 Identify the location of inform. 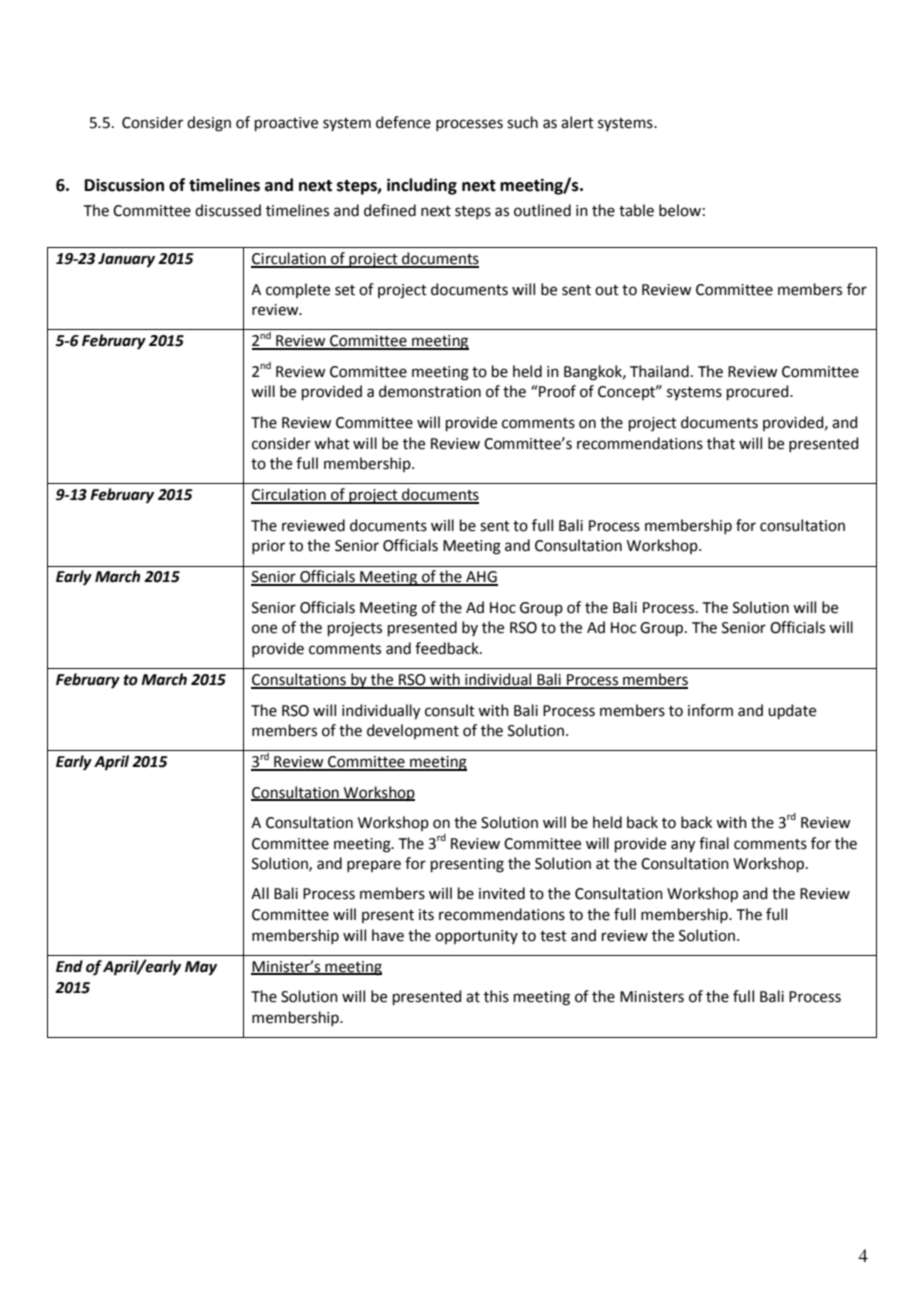
(710, 710).
